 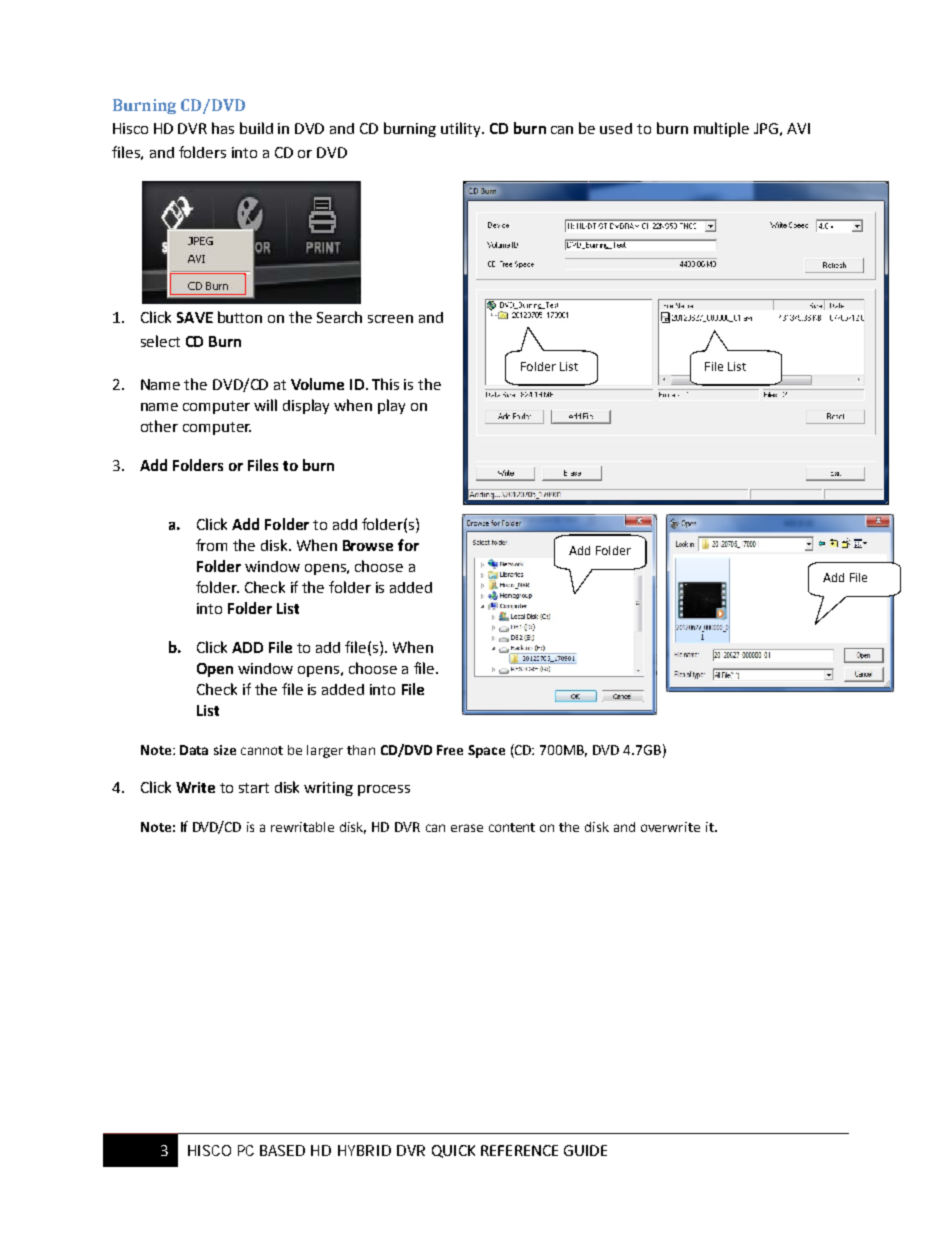 I want to click on utility, so click(x=462, y=129).
